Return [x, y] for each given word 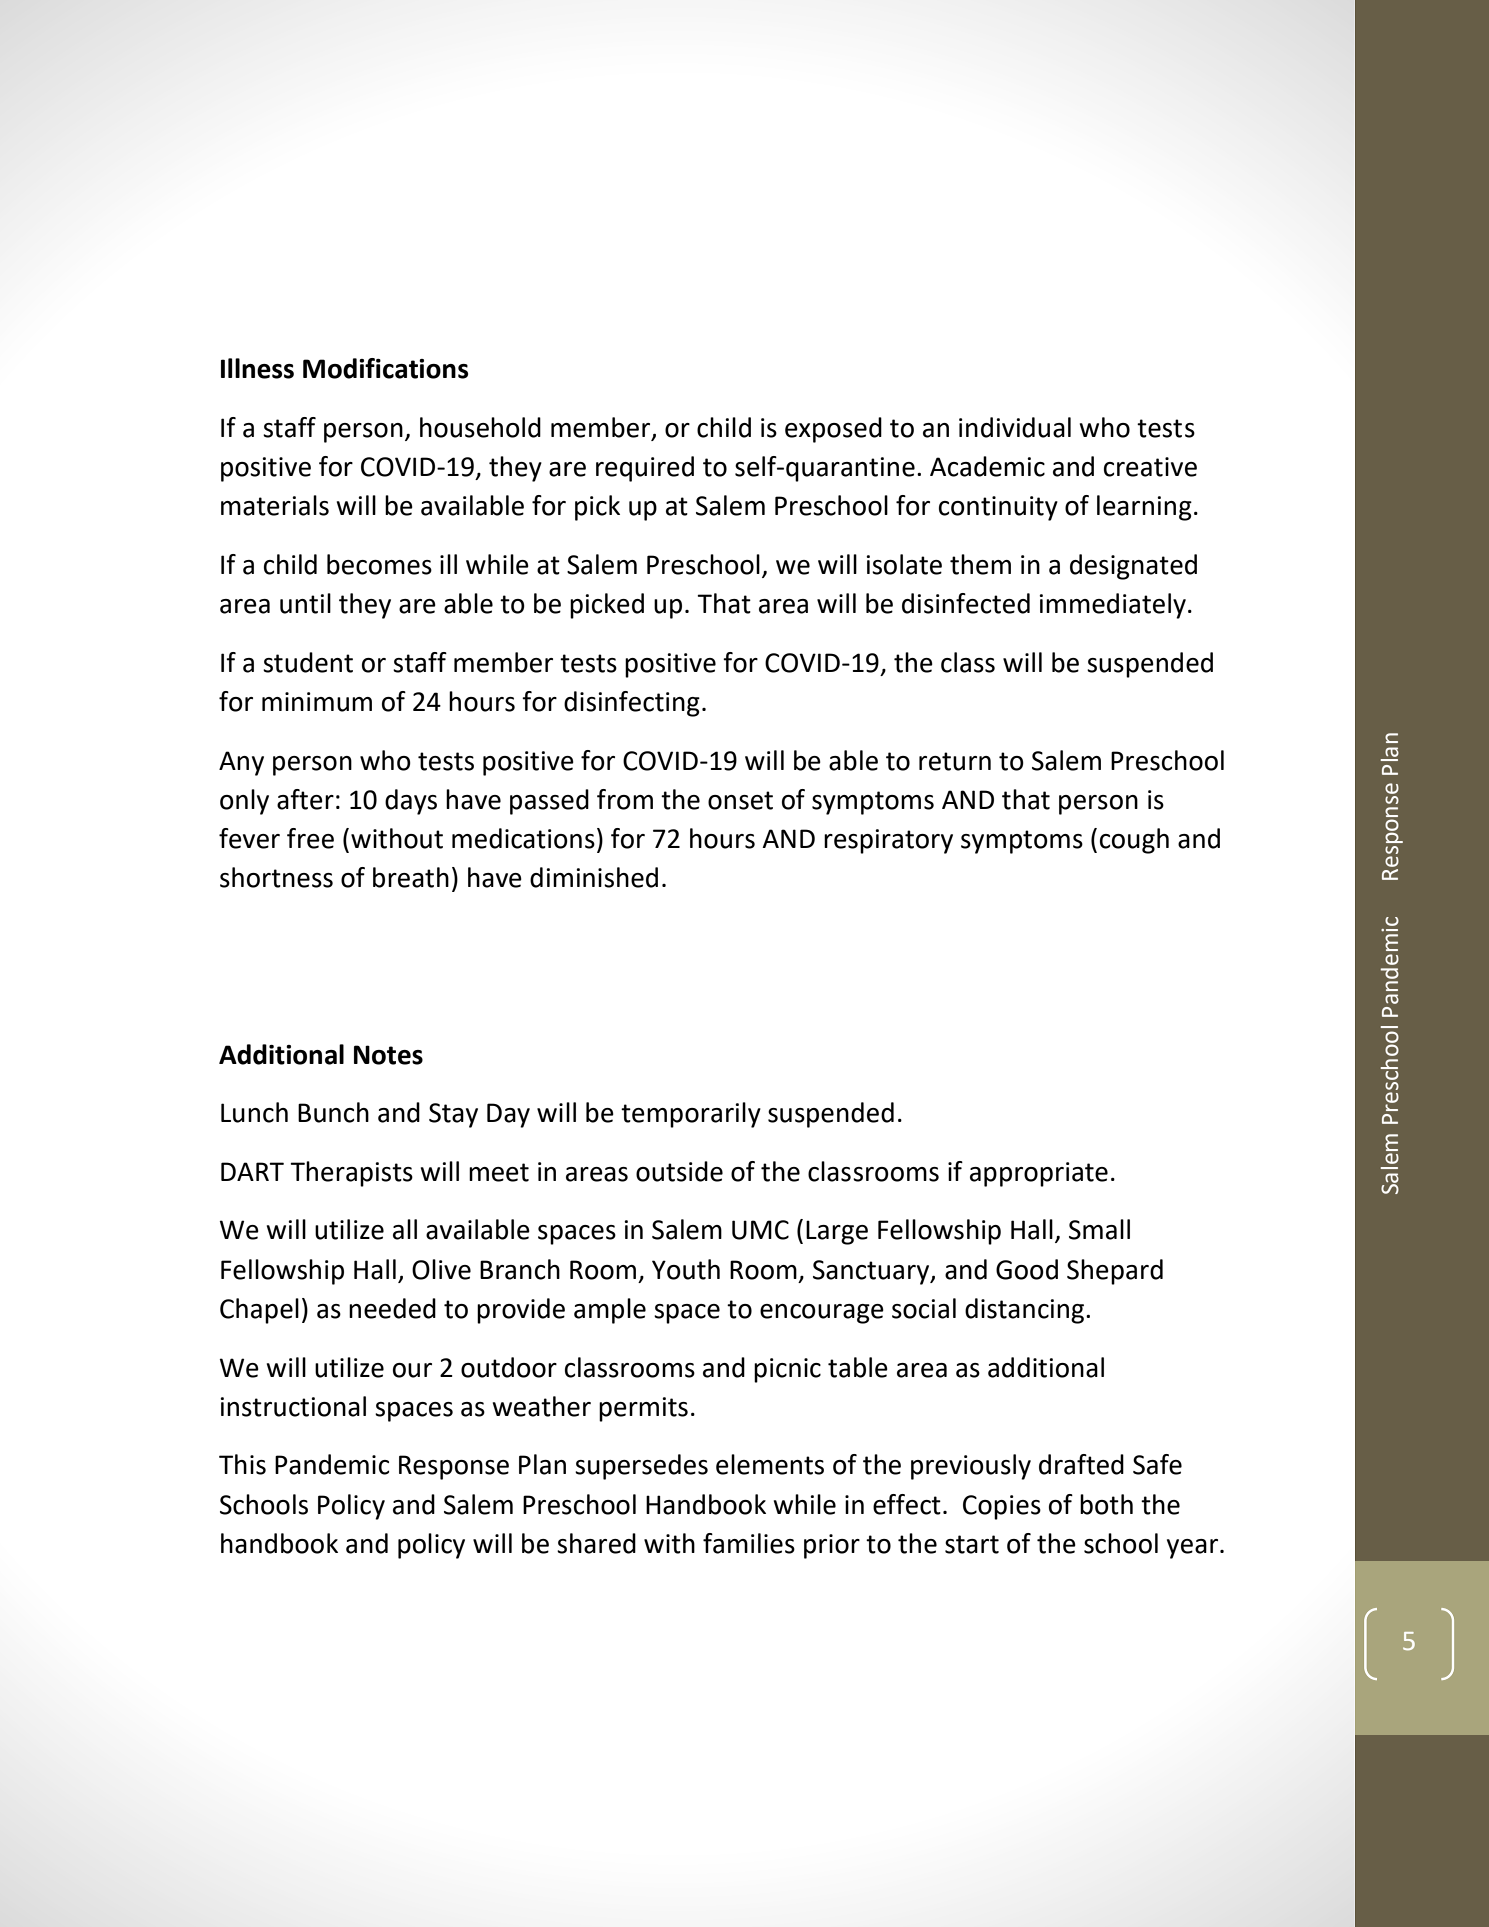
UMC [760, 1230]
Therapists [351, 1174]
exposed [833, 430]
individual [1015, 427]
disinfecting [632, 704]
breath [411, 877]
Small [1099, 1229]
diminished [594, 877]
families [749, 1543]
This [242, 1464]
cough [1134, 841]
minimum [317, 702]
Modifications [385, 368]
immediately [1112, 606]
